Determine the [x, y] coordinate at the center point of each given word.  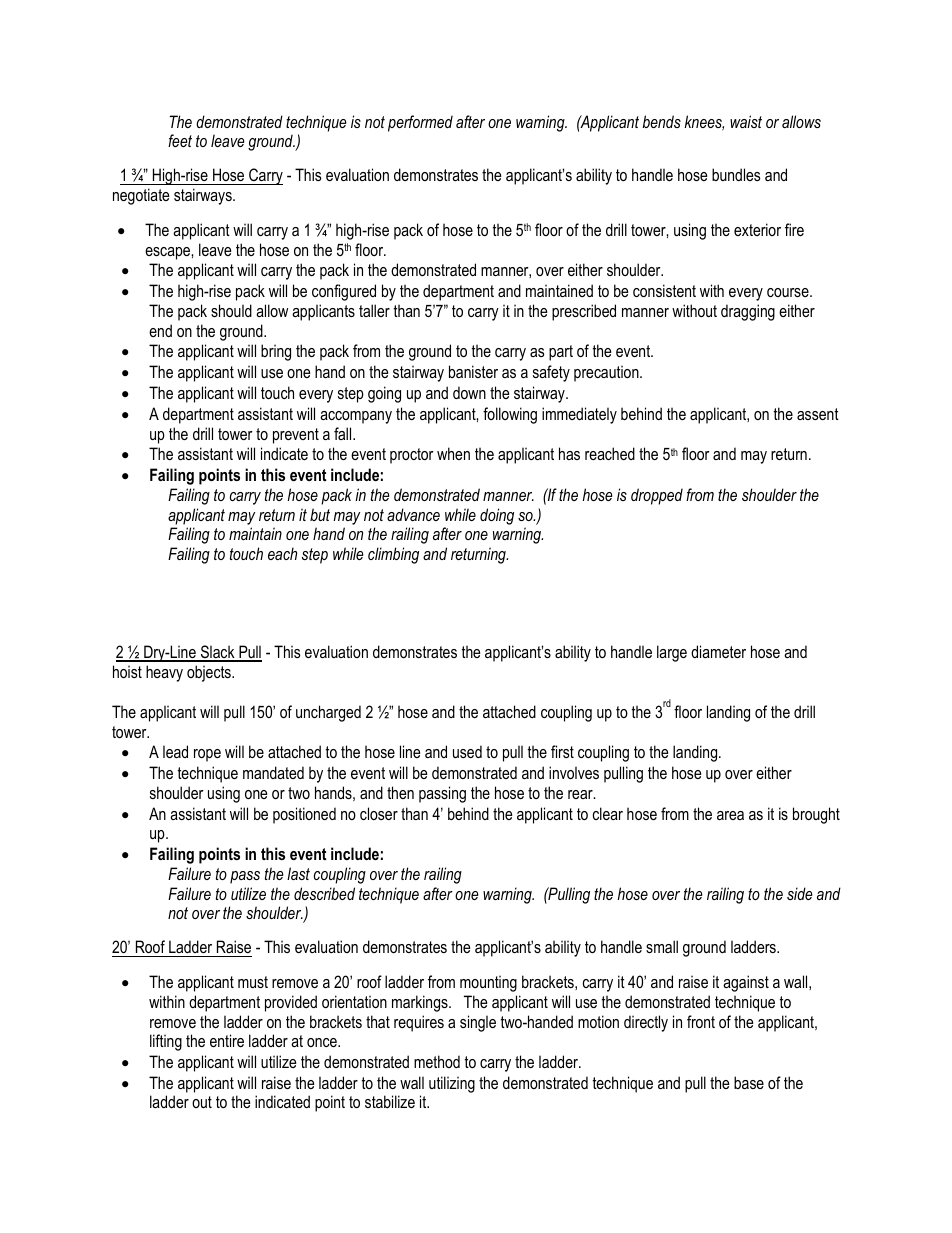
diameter [718, 651]
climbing [393, 555]
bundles [736, 174]
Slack [217, 653]
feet [180, 140]
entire [227, 1040]
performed [420, 123]
